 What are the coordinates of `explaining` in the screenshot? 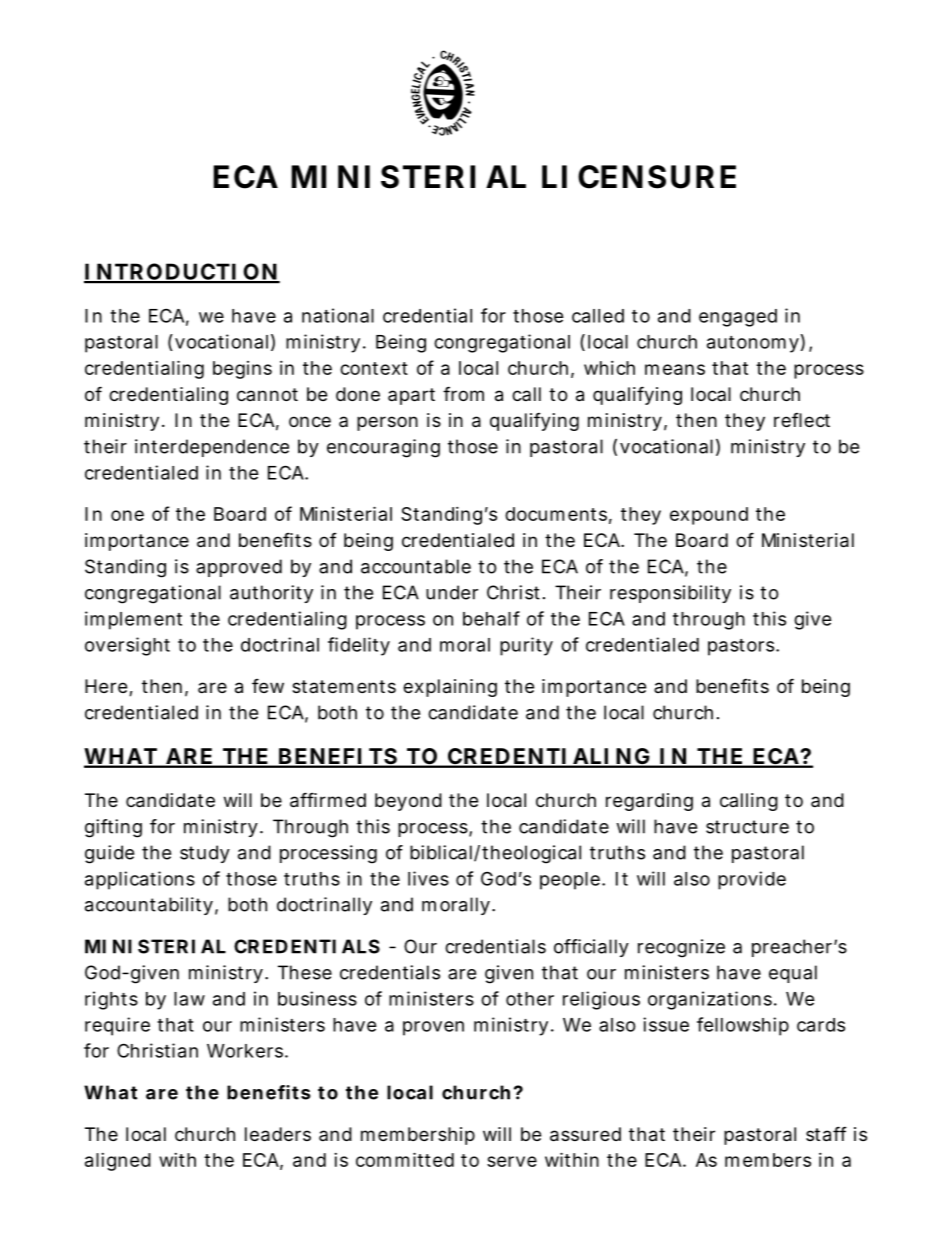 It's located at (450, 688).
